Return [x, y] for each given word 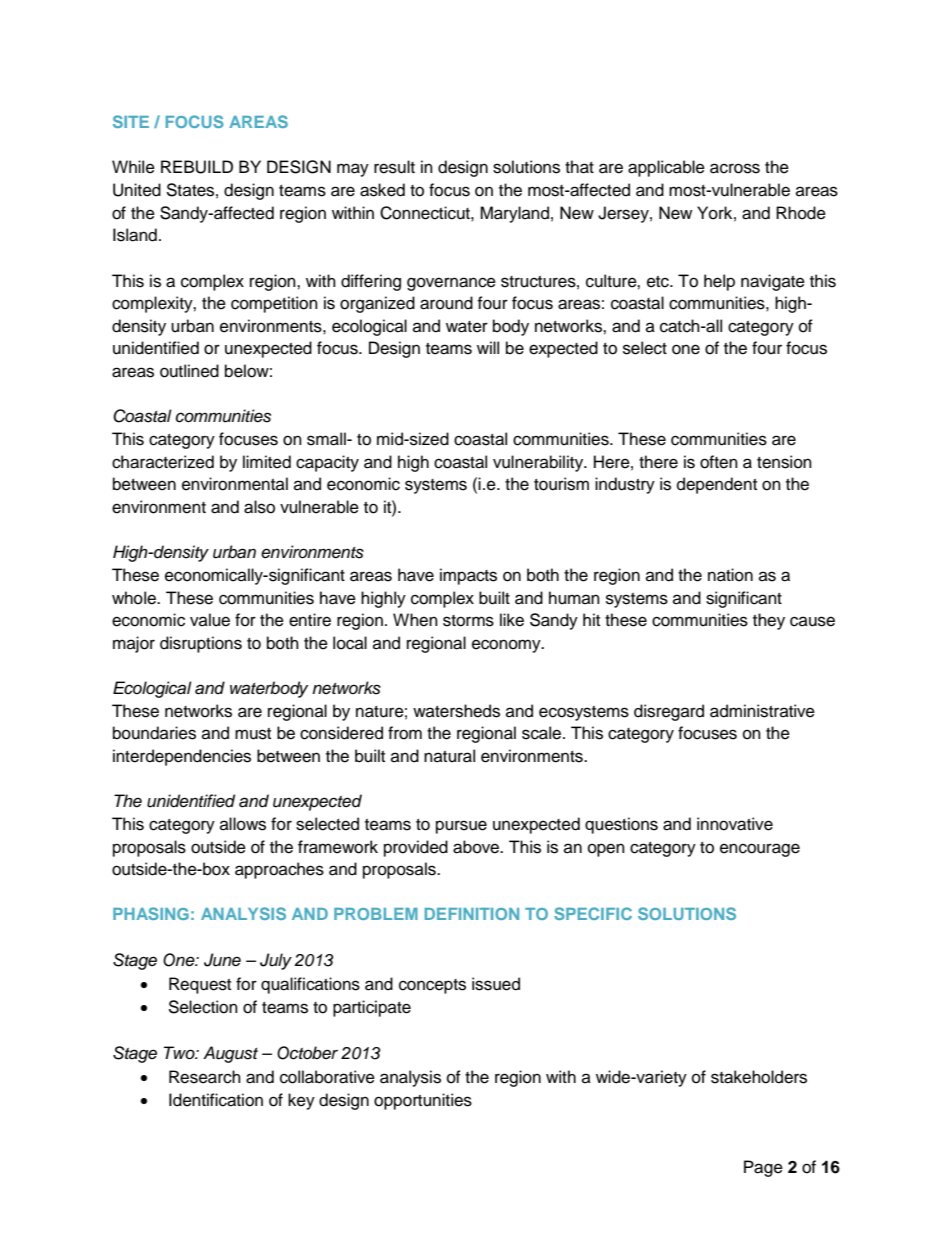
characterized [163, 462]
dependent [717, 485]
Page [763, 1168]
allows [243, 824]
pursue [461, 827]
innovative [735, 824]
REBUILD [197, 167]
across [735, 168]
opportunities [423, 1101]
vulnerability [539, 463]
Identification [216, 1100]
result [394, 167]
